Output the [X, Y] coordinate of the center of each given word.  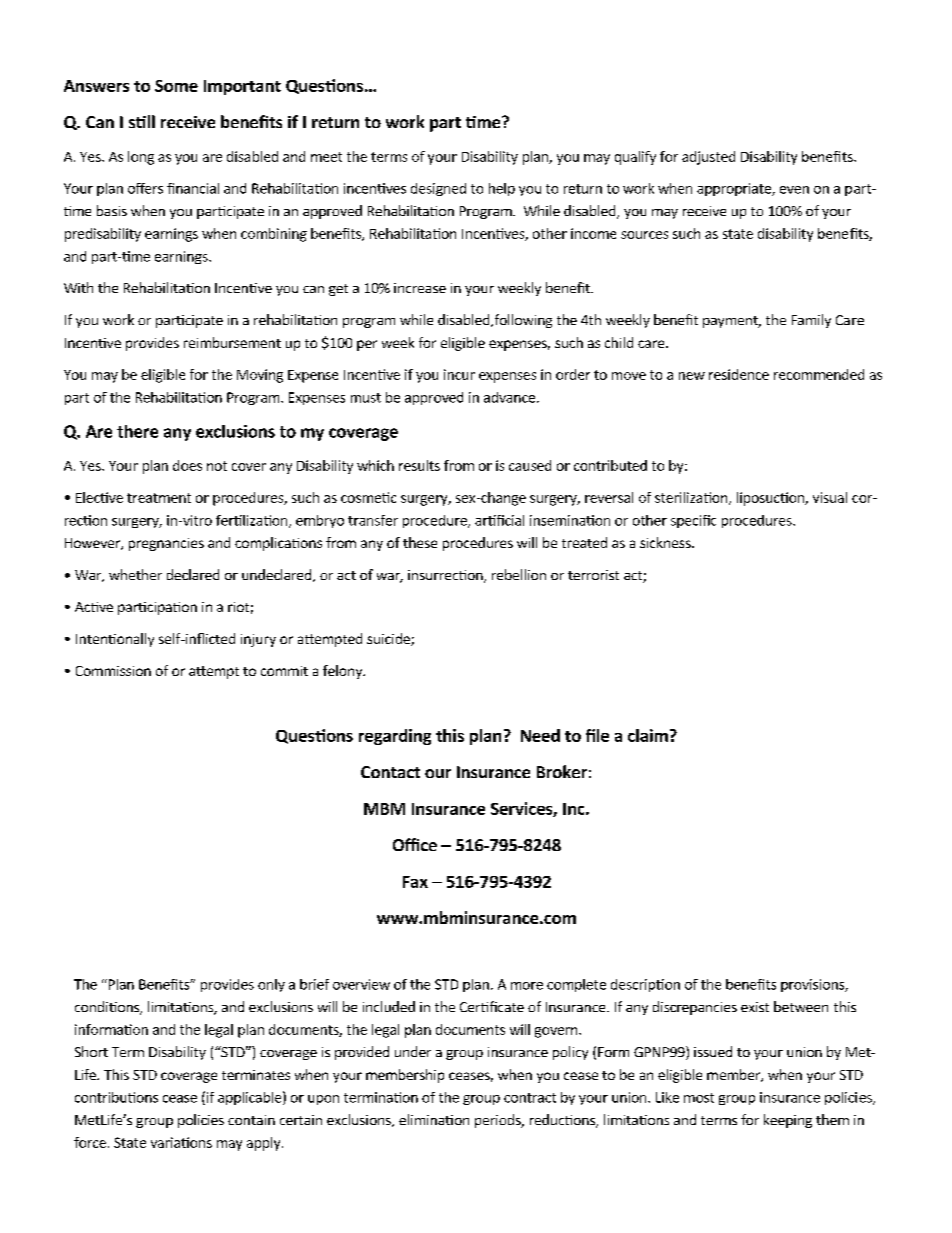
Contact [390, 772]
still [142, 121]
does [187, 465]
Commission [113, 671]
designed [438, 189]
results [419, 465]
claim [648, 735]
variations [181, 1142]
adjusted [708, 158]
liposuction [771, 499]
